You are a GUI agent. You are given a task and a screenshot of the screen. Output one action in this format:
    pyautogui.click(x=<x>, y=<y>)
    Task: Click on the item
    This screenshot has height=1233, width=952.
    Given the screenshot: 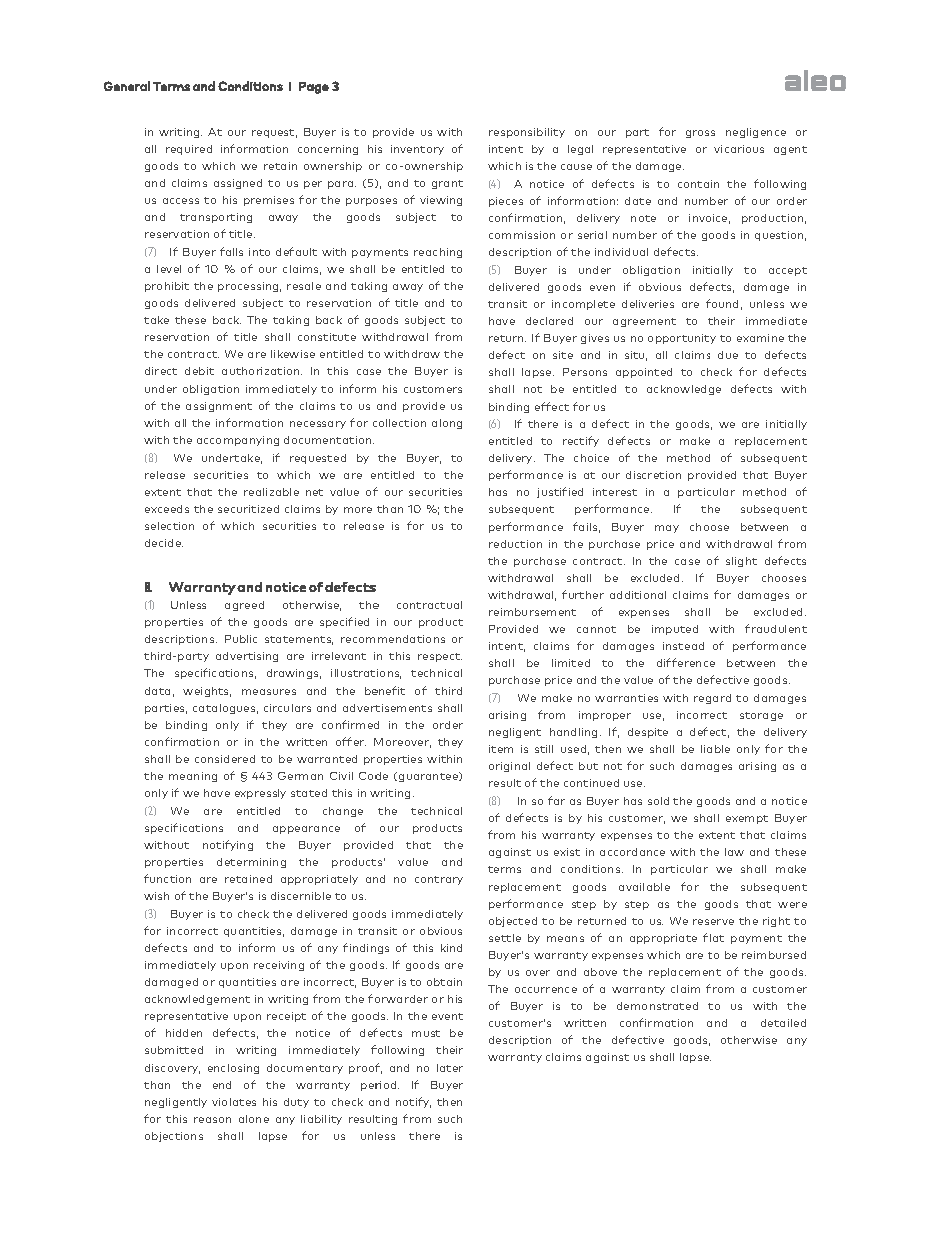 What is the action you would take?
    pyautogui.click(x=501, y=749)
